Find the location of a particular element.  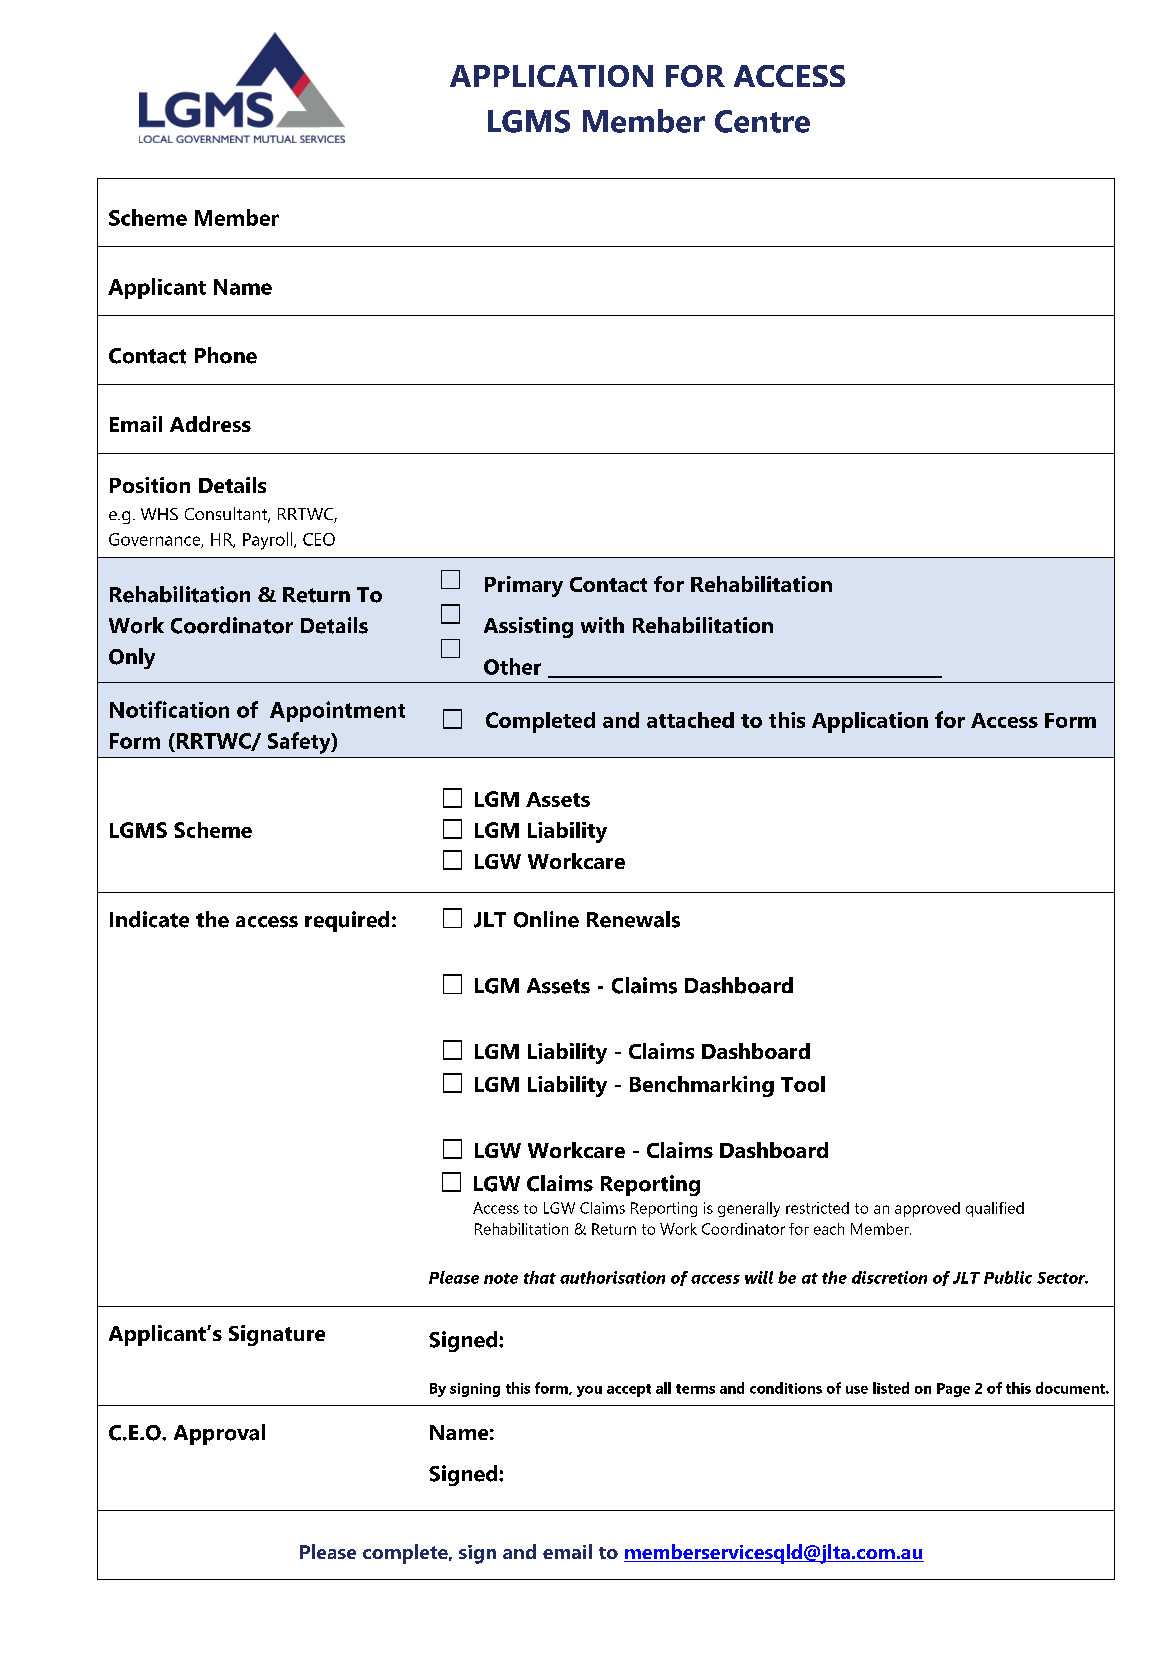

Phone is located at coordinates (226, 355).
